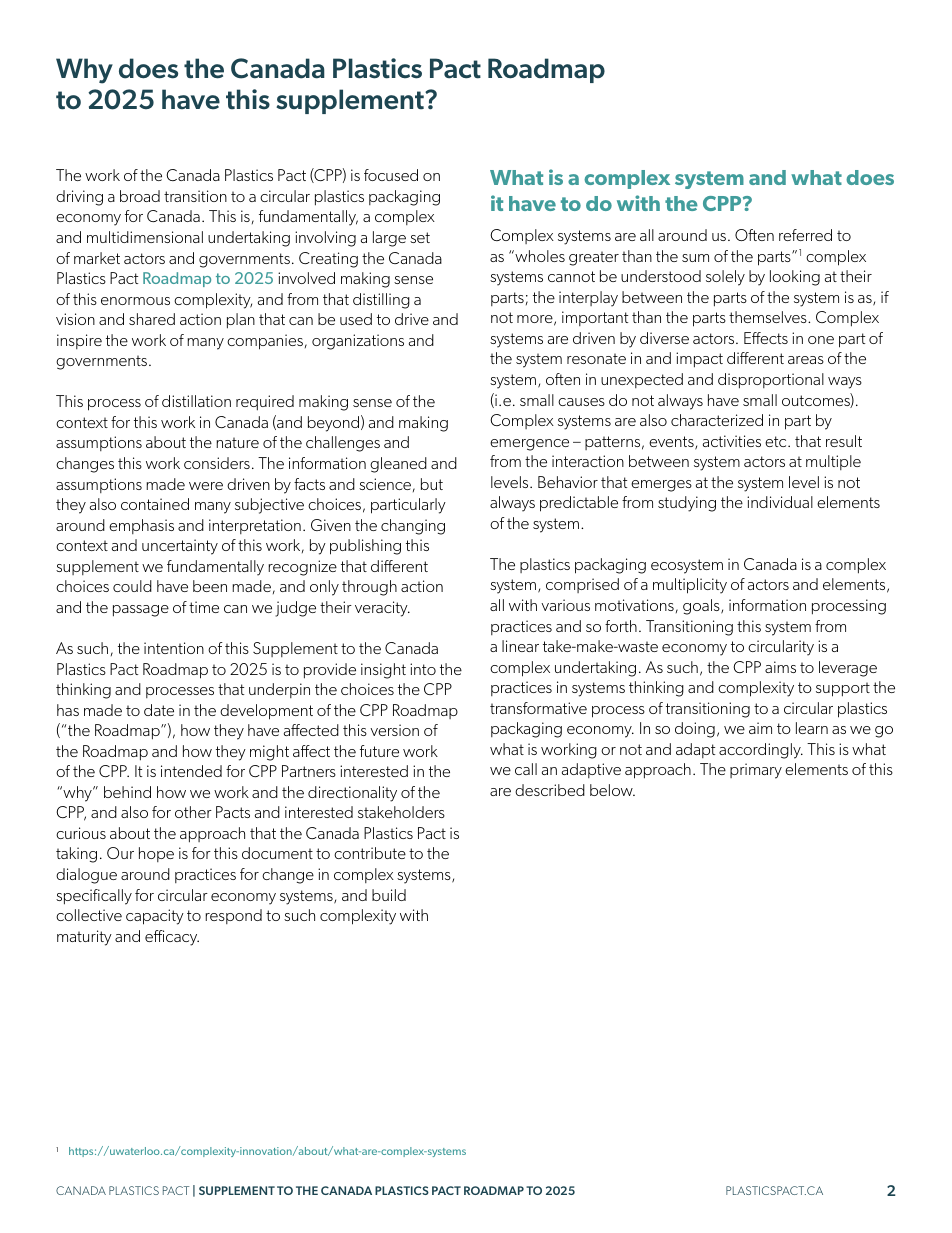 The height and width of the page is (1233, 952). What do you see at coordinates (155, 917) in the page?
I see `capacity` at bounding box center [155, 917].
